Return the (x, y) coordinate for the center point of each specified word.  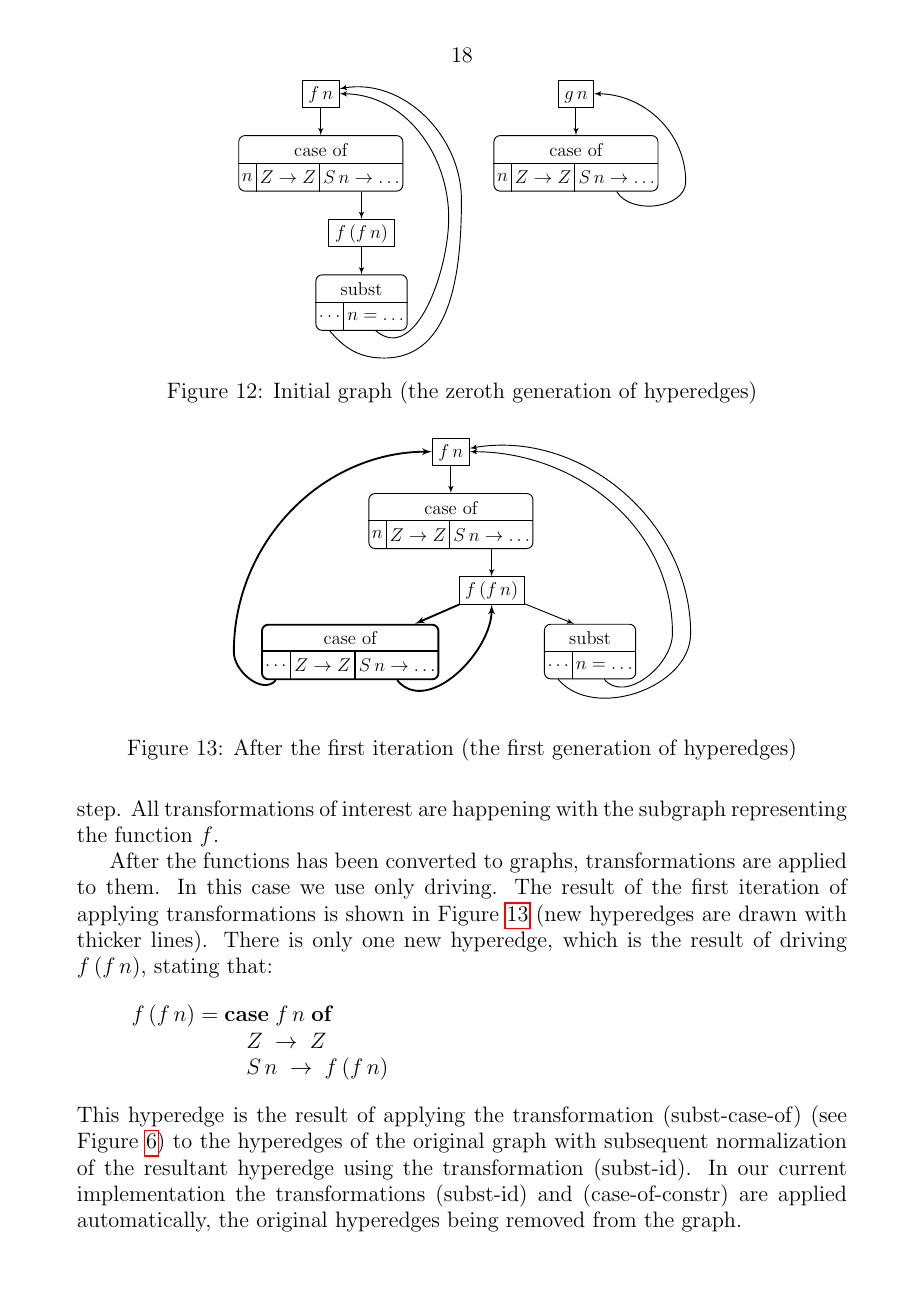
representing (789, 811)
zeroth (475, 390)
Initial (302, 390)
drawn (768, 913)
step (96, 811)
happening (501, 810)
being (473, 1221)
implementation (151, 1195)
